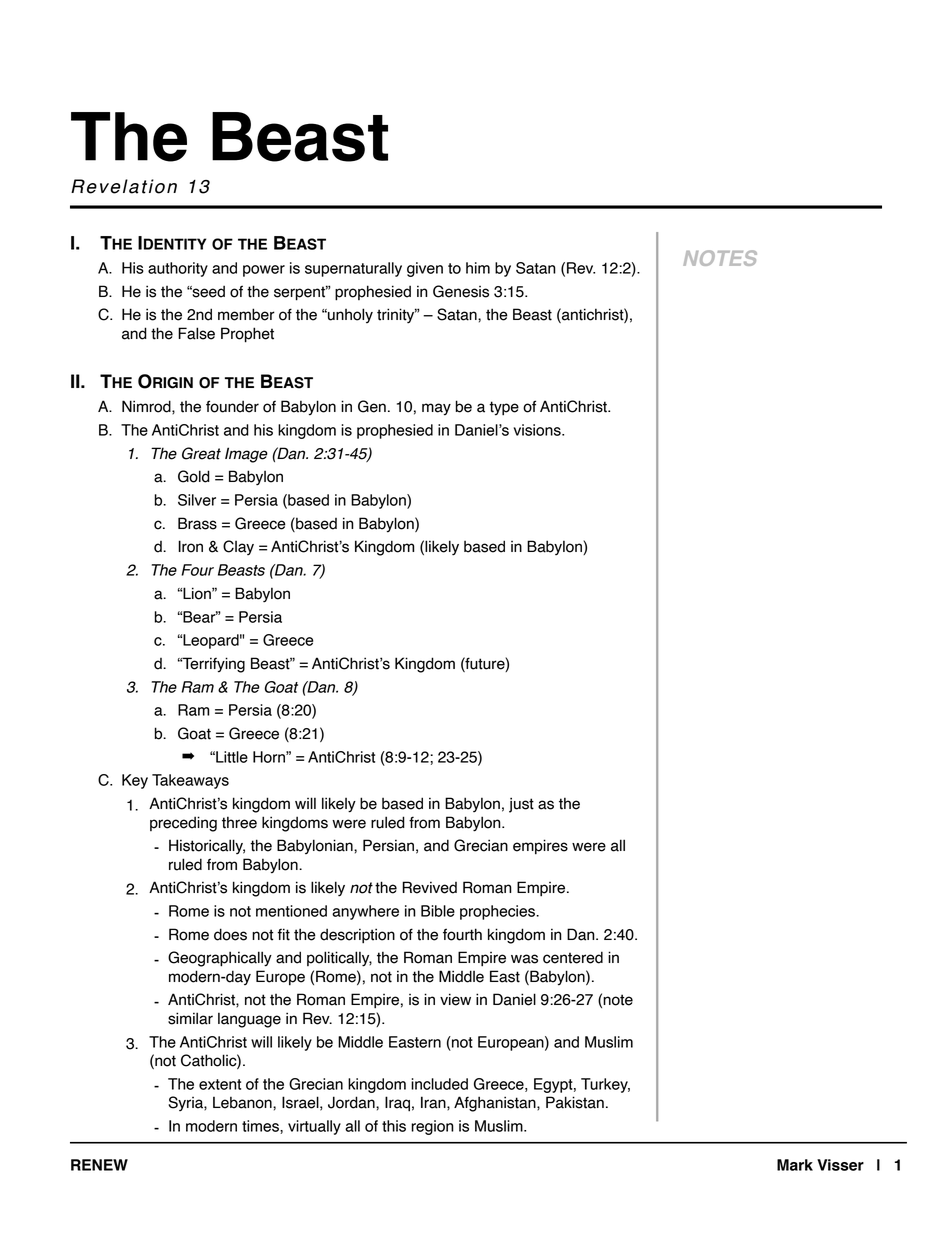 The width and height of the document is (952, 1233). Describe the element at coordinates (504, 408) in the document. I see `type` at that location.
